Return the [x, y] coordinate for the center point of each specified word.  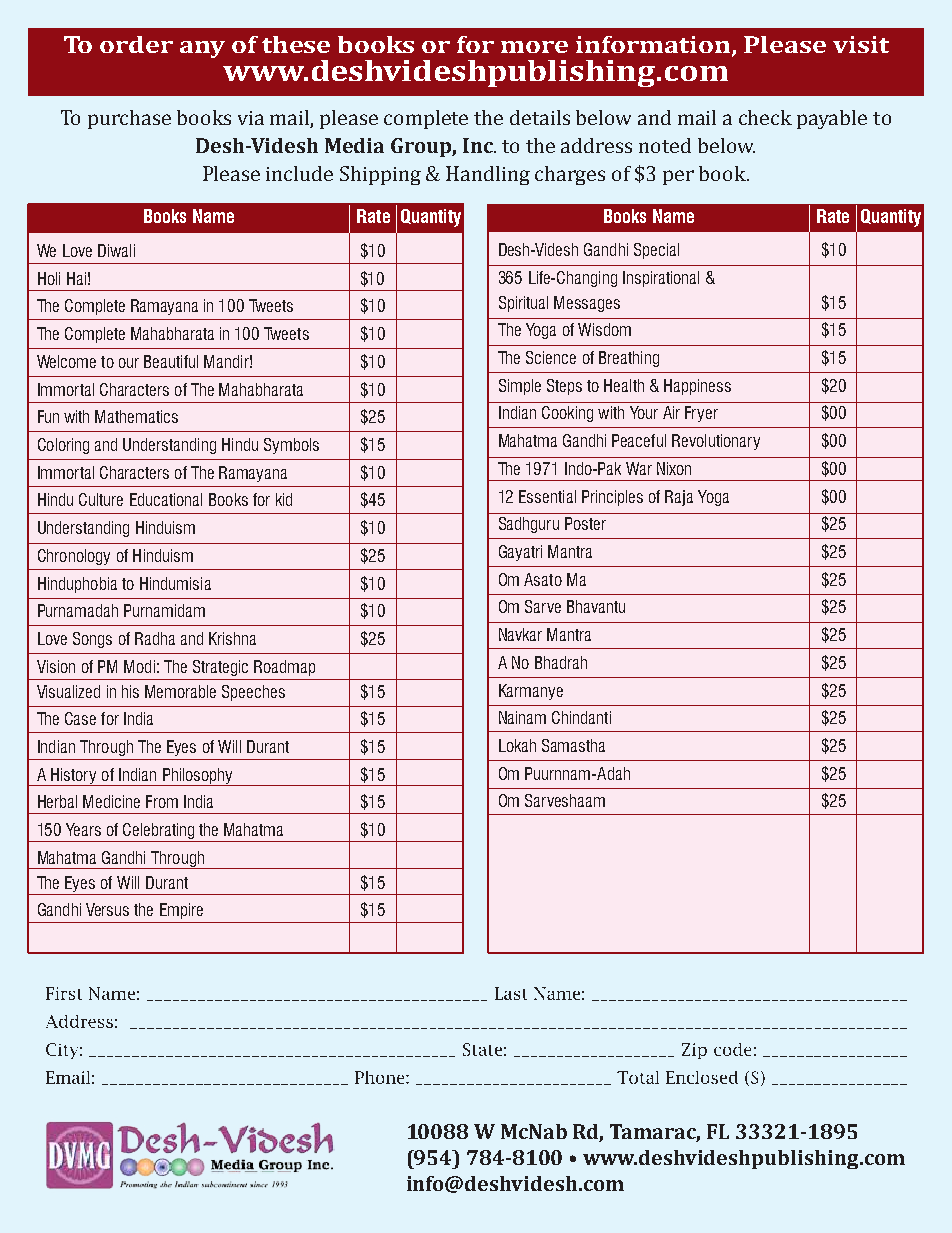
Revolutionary [716, 442]
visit [861, 44]
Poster [585, 523]
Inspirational [661, 279]
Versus [107, 909]
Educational [166, 499]
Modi [139, 666]
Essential [547, 496]
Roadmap [284, 668]
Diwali [116, 250]
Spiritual [523, 304]
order [136, 44]
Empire [181, 911]
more [534, 47]
